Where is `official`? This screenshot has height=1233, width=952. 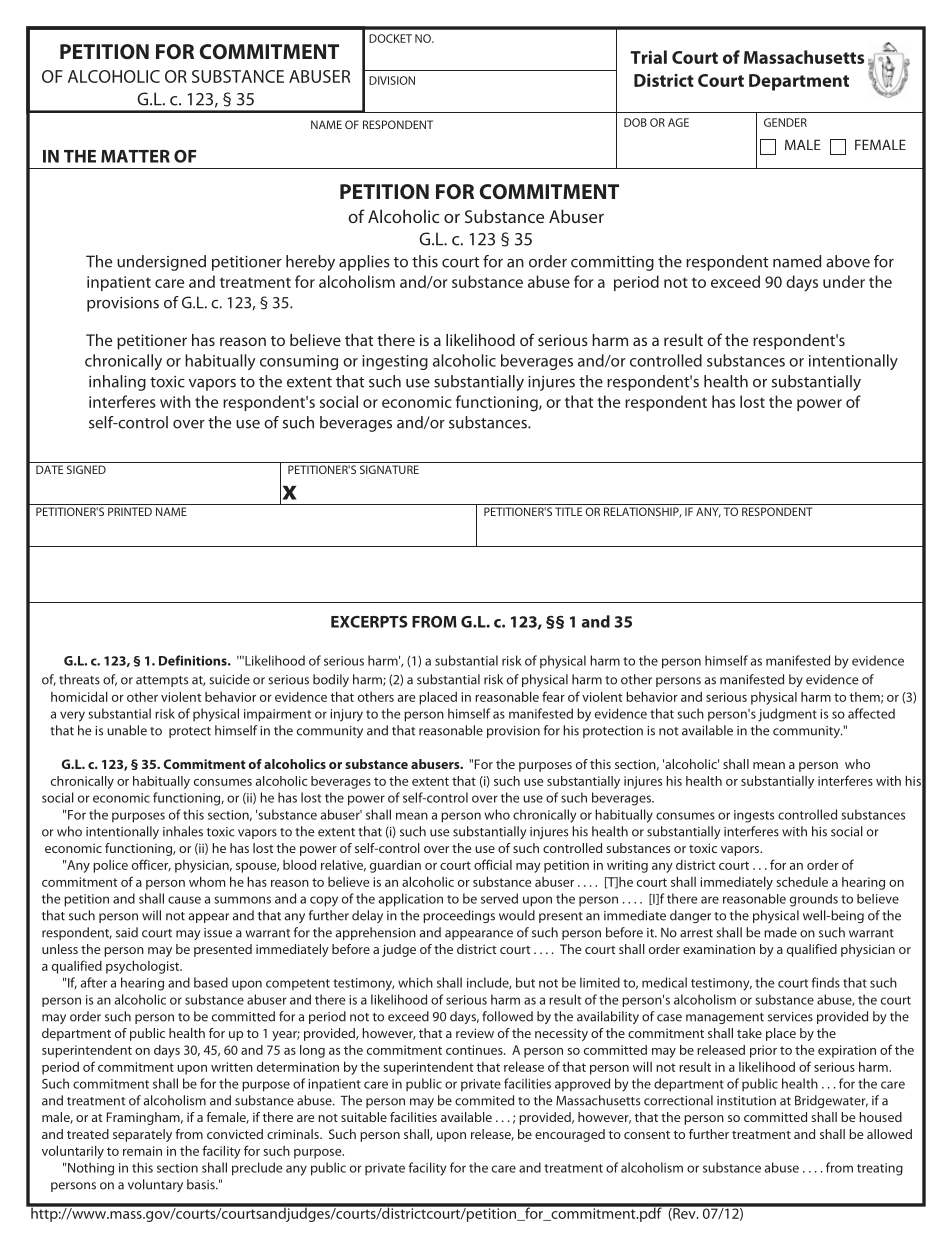 official is located at coordinates (493, 864).
